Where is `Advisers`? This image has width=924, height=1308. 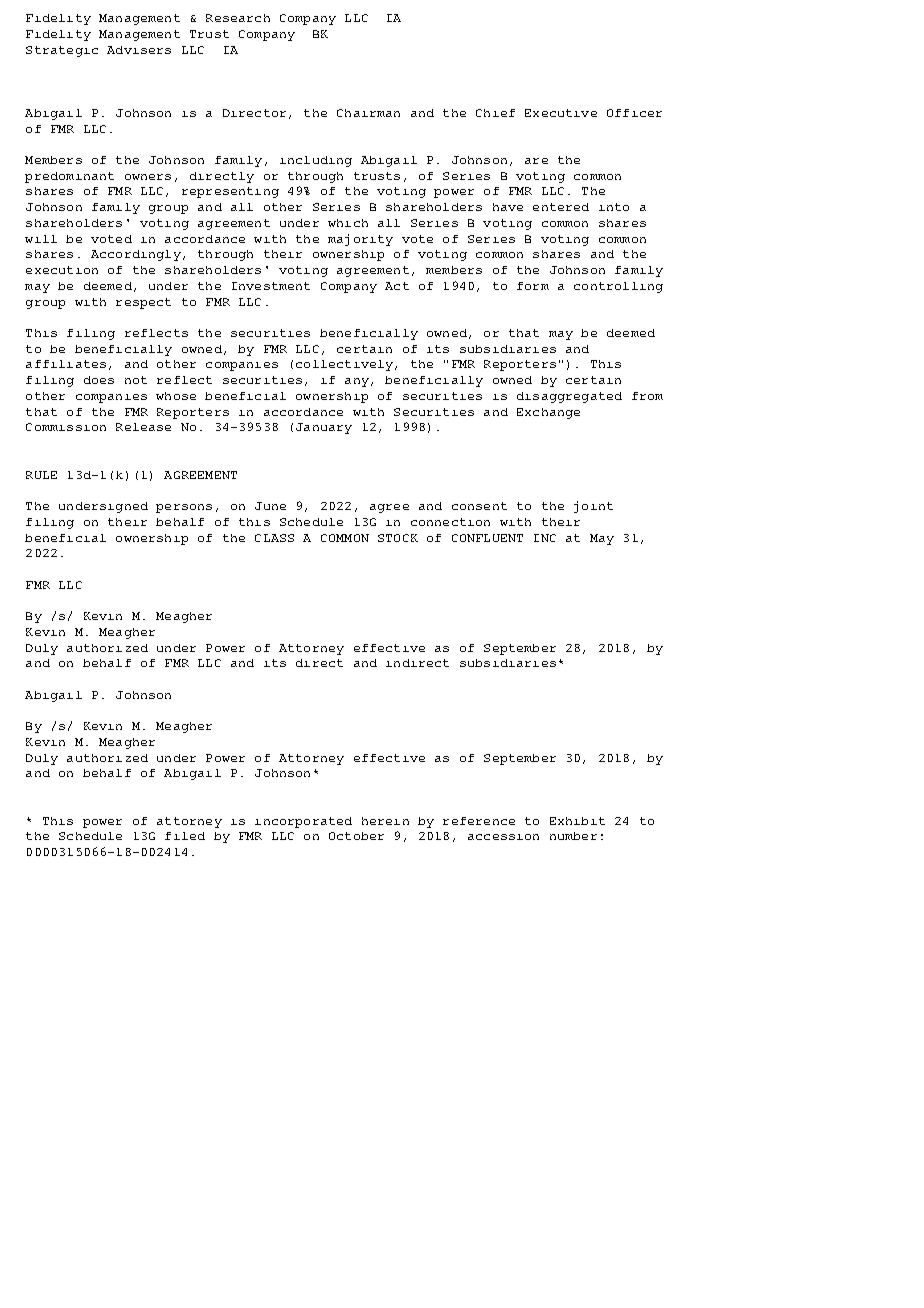 Advisers is located at coordinates (139, 50).
